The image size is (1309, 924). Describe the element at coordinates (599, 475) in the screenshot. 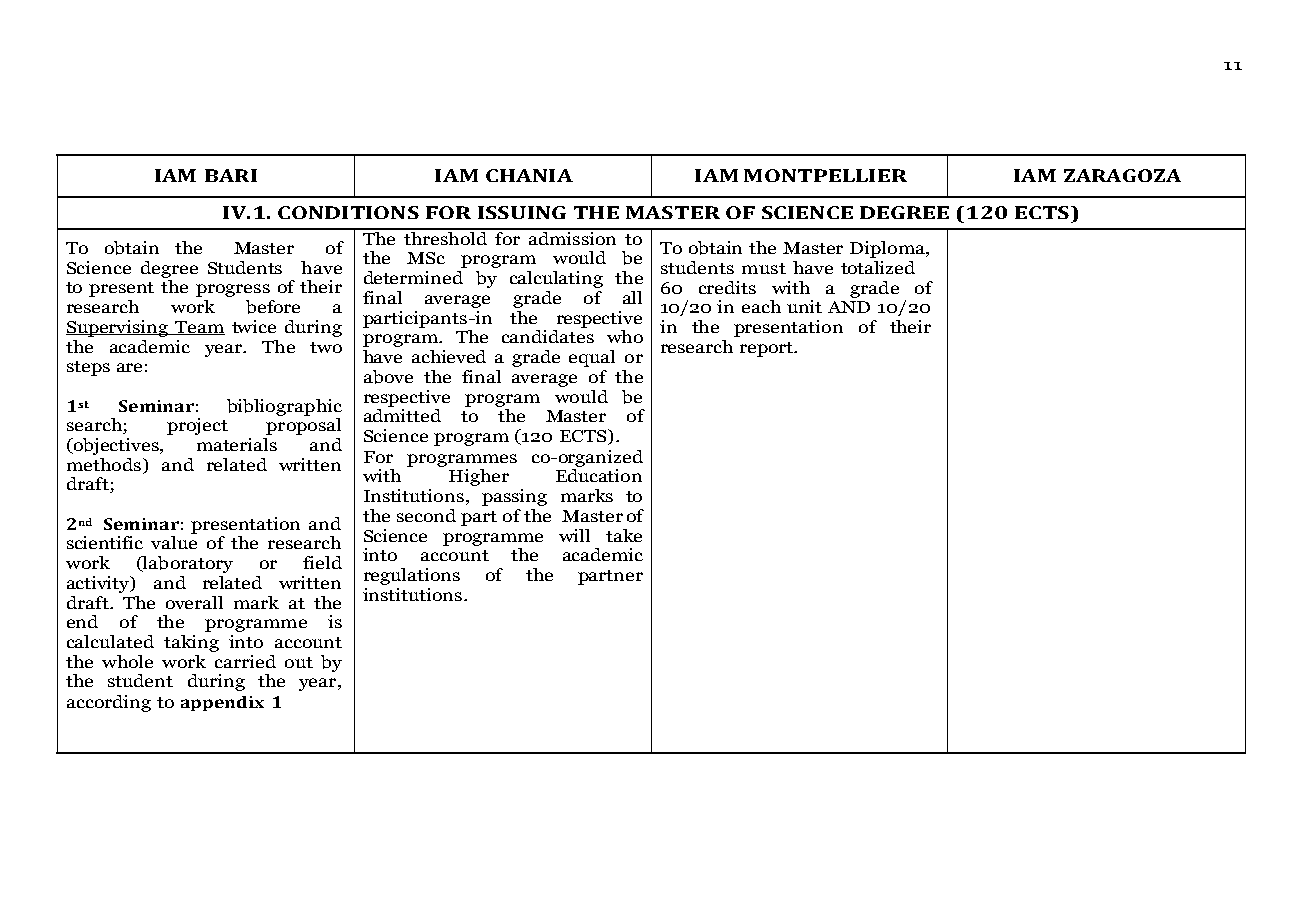

I see `Education` at that location.
